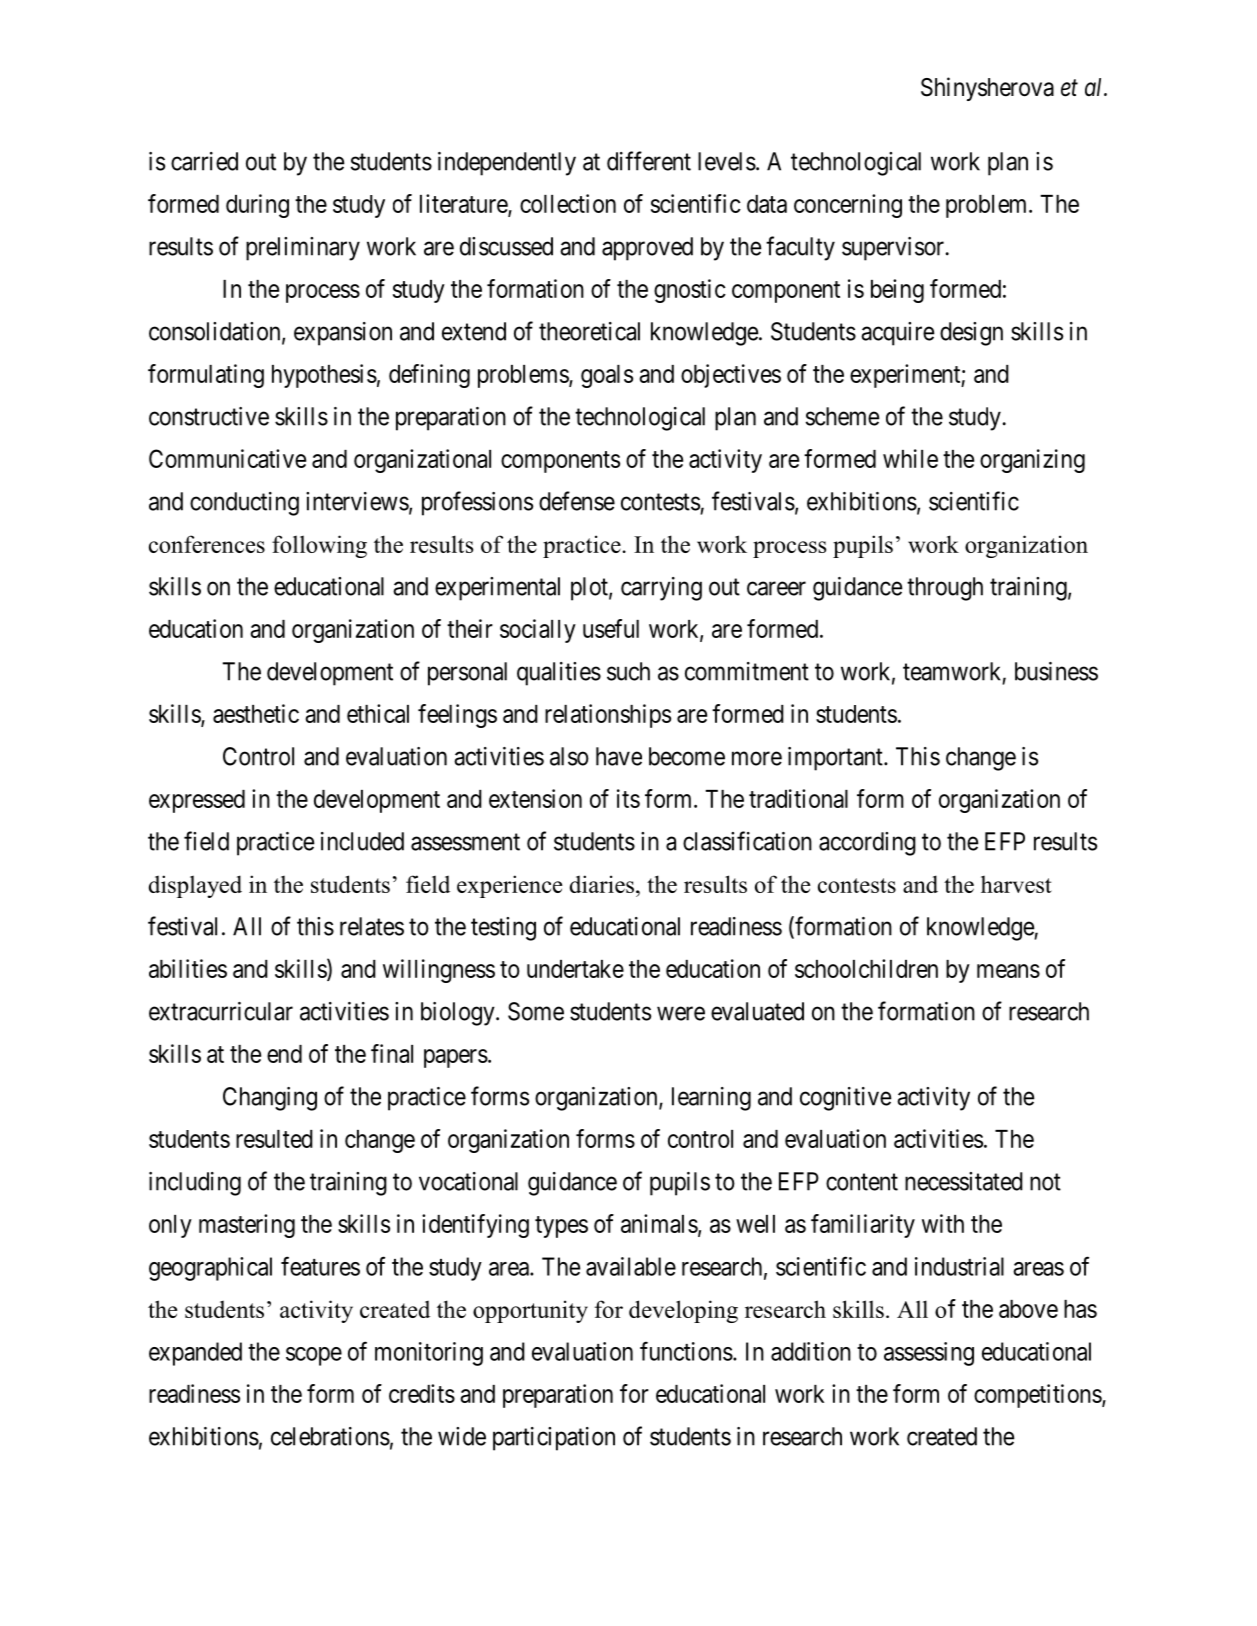  I want to click on participation, so click(554, 1439).
